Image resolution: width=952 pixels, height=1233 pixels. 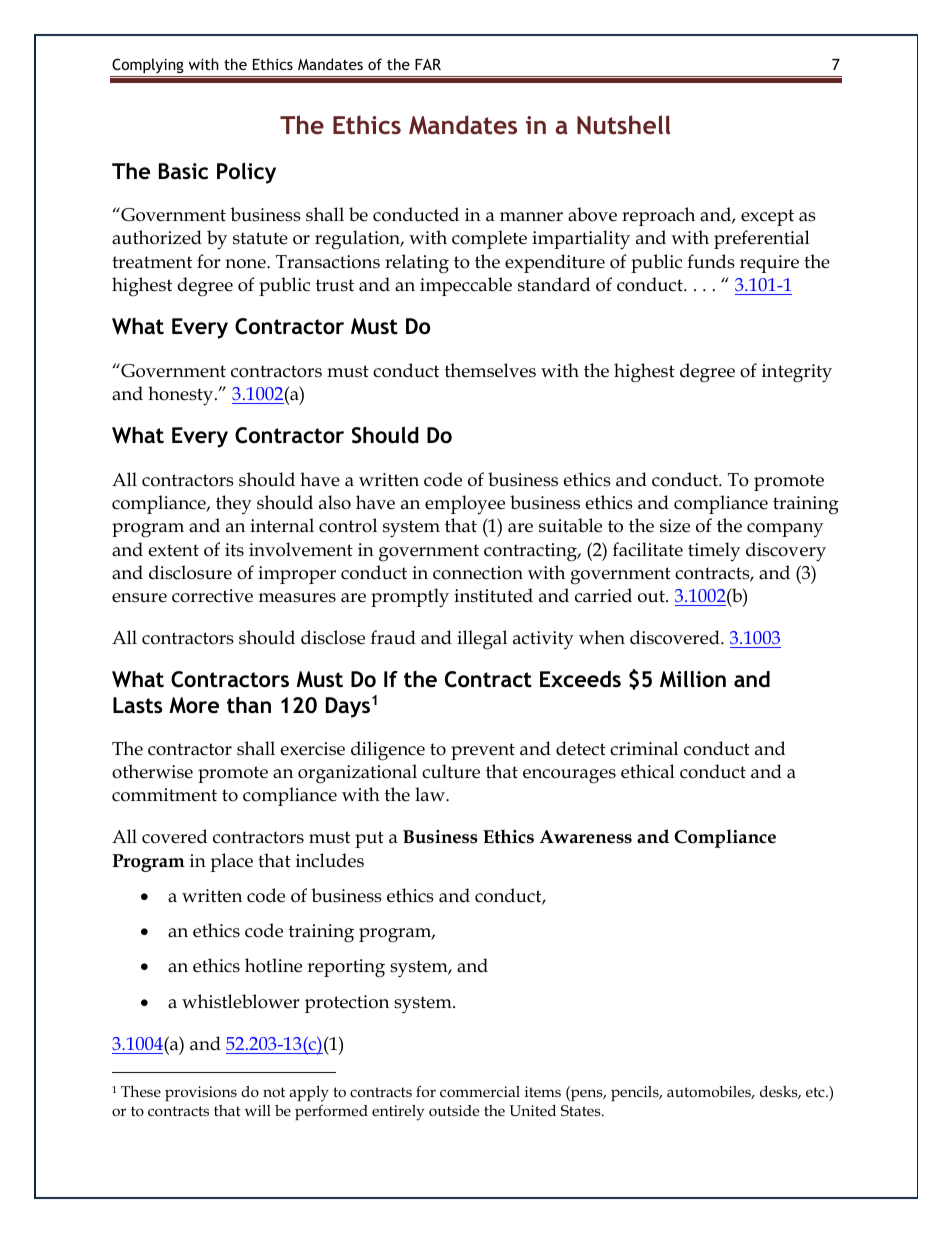 I want to click on themselves, so click(x=490, y=370).
